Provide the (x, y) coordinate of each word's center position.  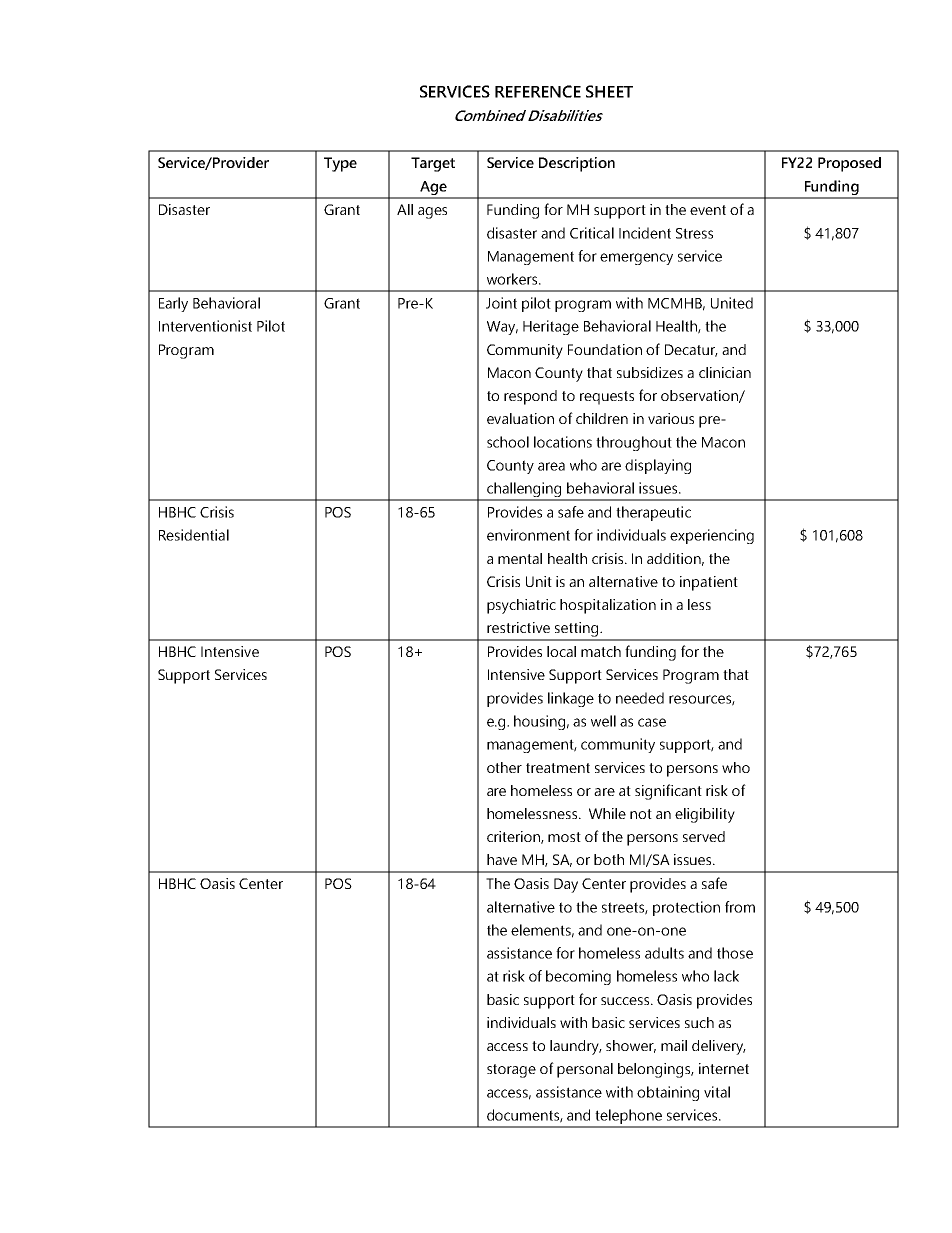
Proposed (849, 164)
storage (511, 1071)
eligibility (705, 815)
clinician (725, 372)
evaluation (520, 418)
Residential (194, 535)
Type (340, 164)
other (504, 767)
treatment (558, 768)
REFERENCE (538, 91)
